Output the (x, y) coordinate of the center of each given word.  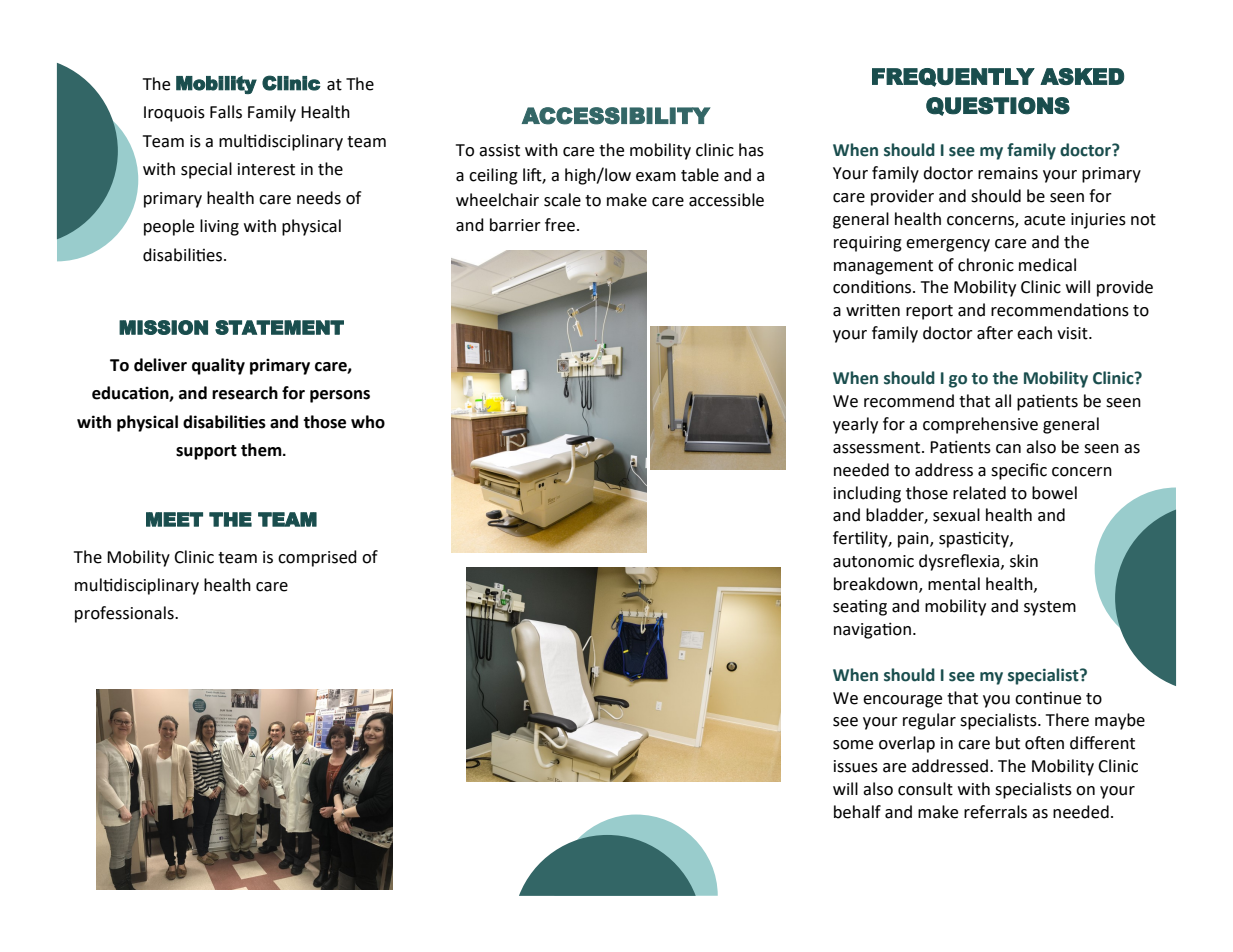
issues (856, 766)
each (1034, 333)
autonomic (873, 561)
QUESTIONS (998, 106)
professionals (125, 614)
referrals (995, 812)
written (873, 310)
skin (1024, 561)
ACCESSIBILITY (616, 116)
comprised (317, 558)
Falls (226, 112)
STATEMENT (279, 327)
